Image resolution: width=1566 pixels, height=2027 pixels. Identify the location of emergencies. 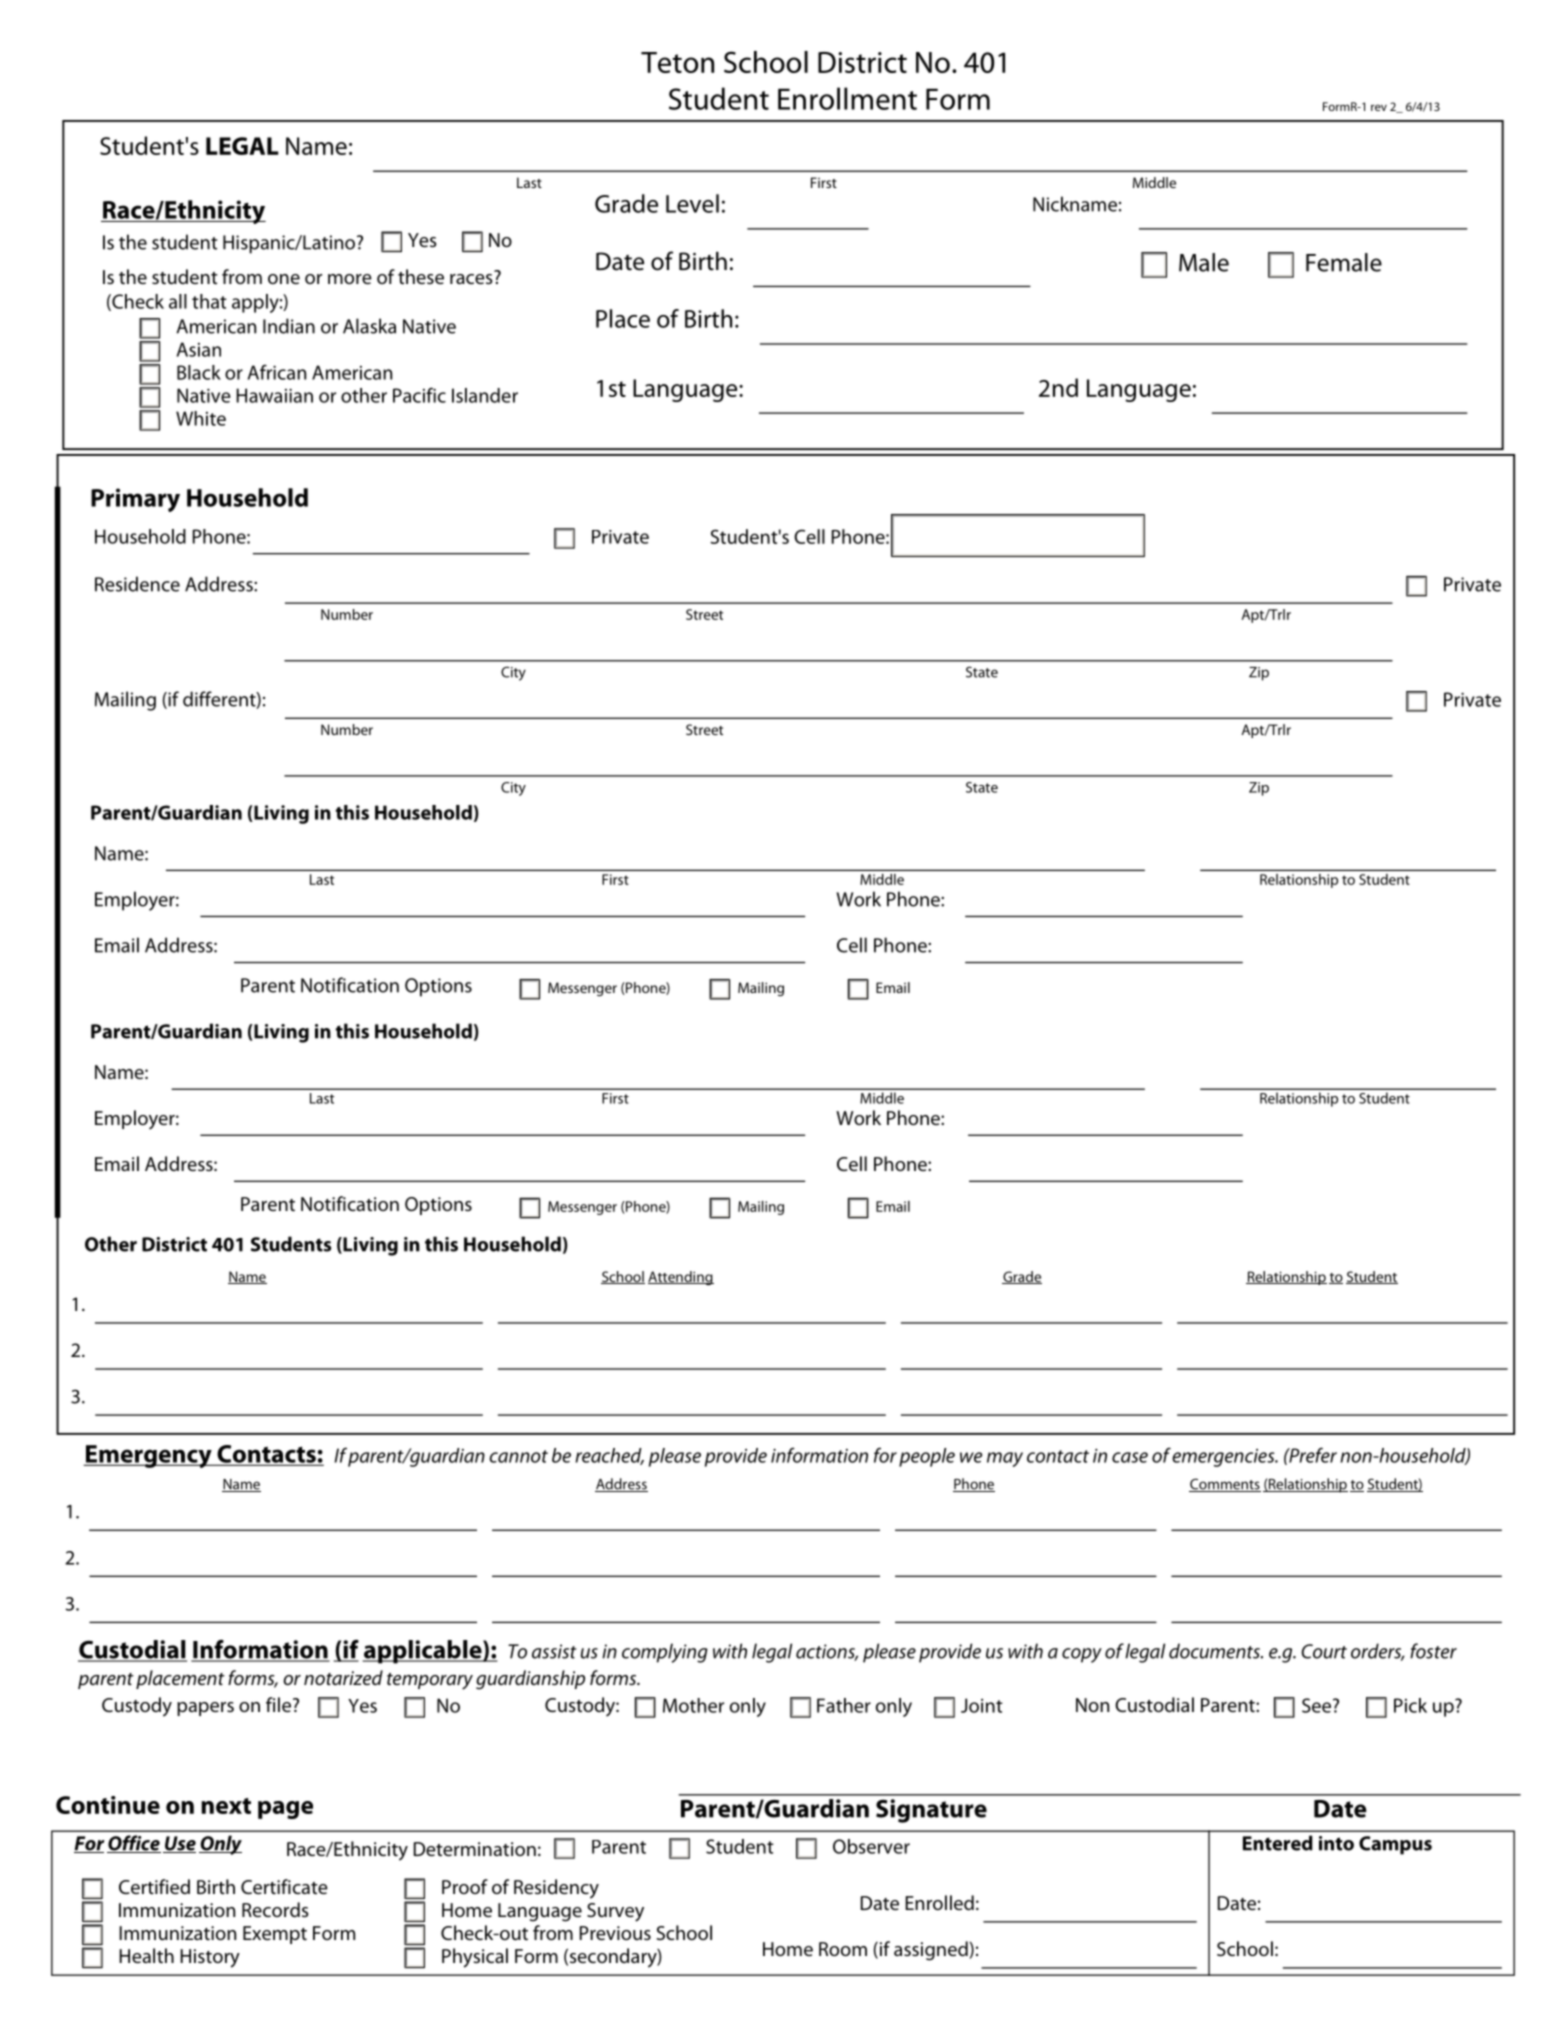
(1224, 1458).
